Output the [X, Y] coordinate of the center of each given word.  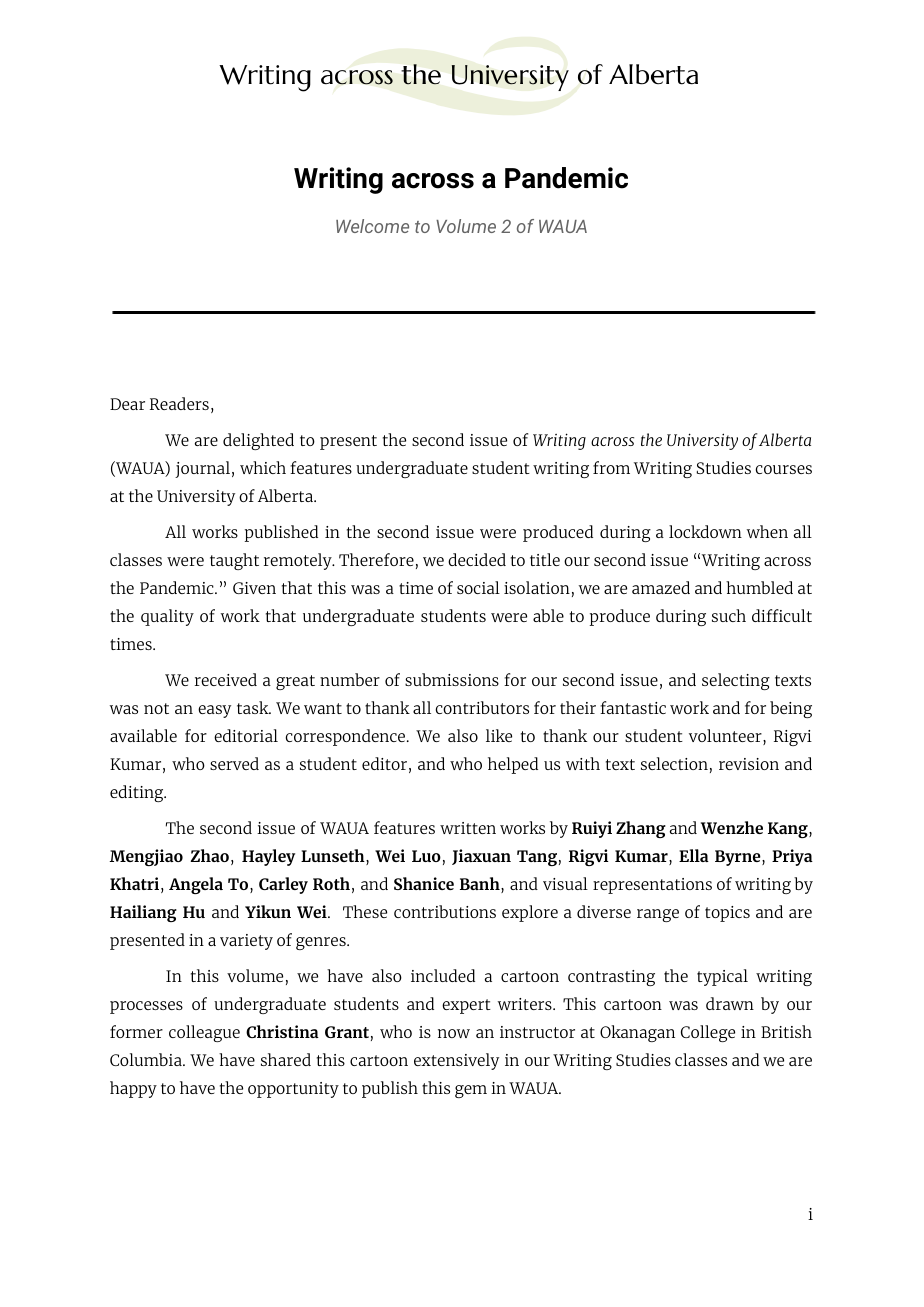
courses [784, 469]
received [226, 679]
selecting [736, 681]
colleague [204, 1033]
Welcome [372, 226]
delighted [258, 441]
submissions [452, 679]
